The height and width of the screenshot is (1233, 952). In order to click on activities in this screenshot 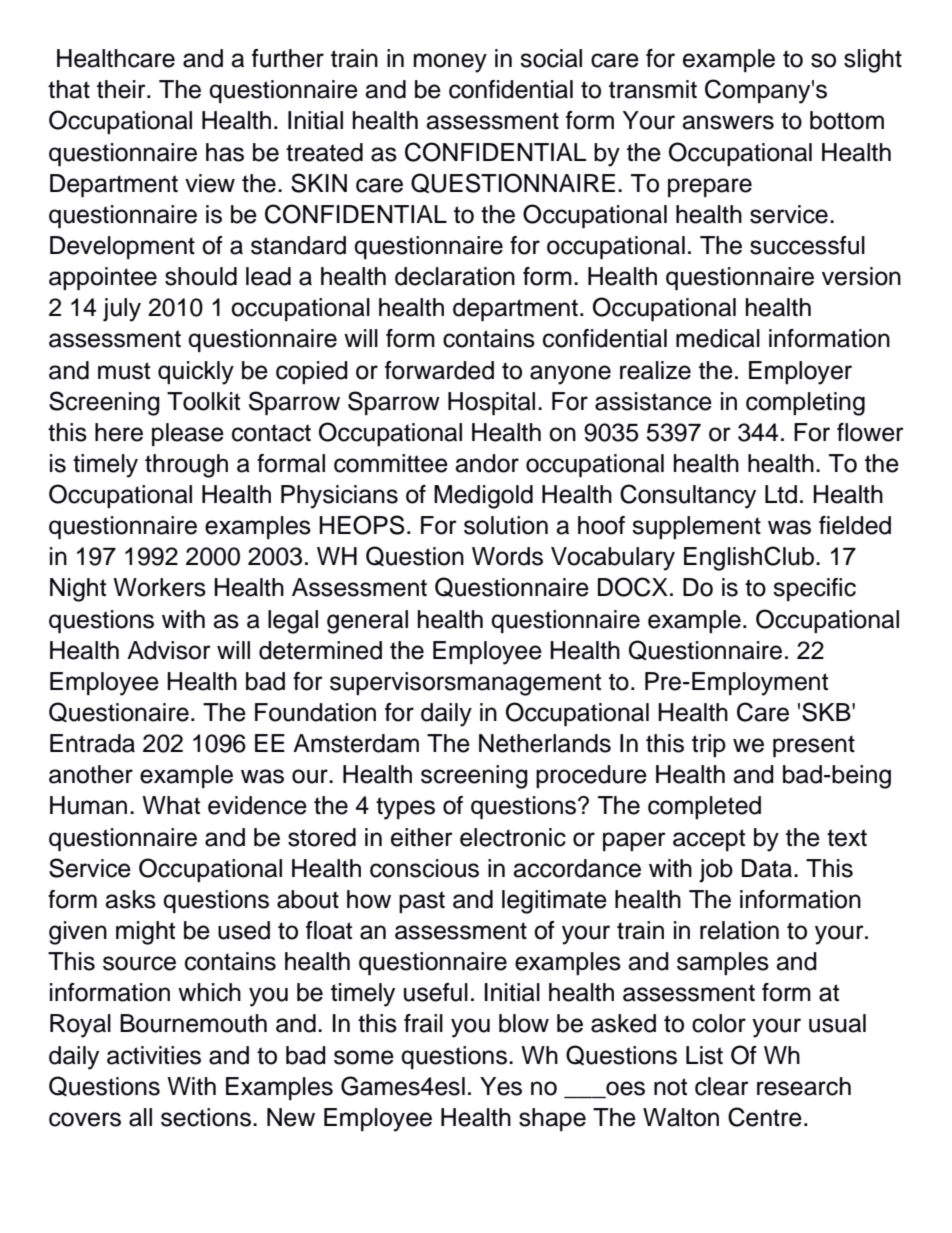, I will do `click(154, 1055)`.
